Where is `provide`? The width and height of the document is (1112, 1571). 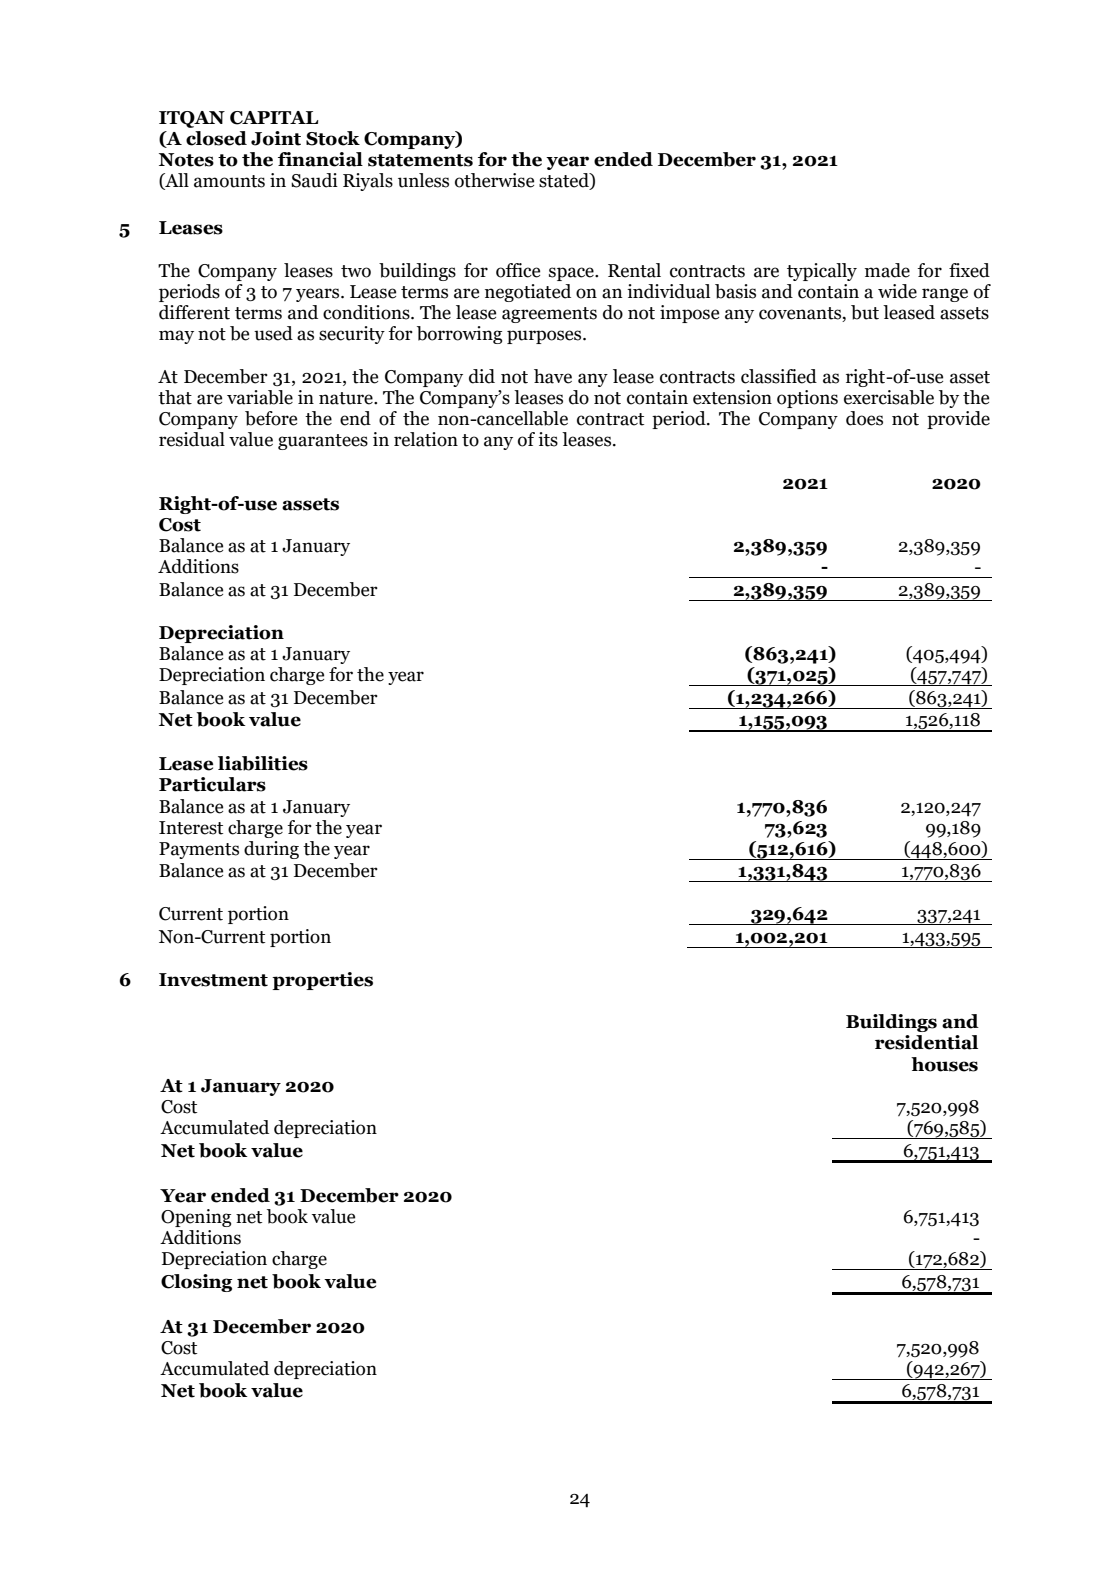
provide is located at coordinates (958, 420).
